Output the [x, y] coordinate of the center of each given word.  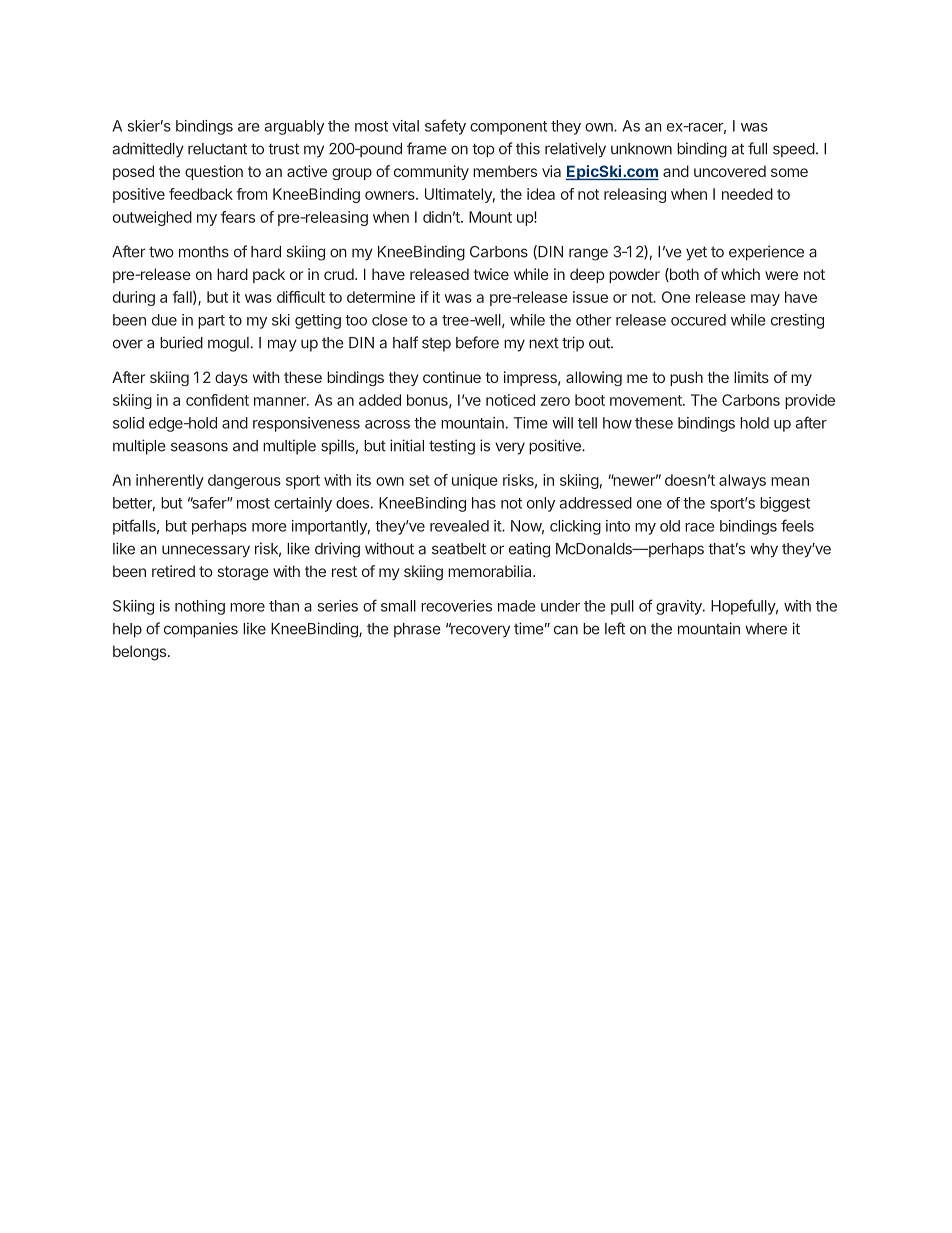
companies [201, 630]
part [211, 322]
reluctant [217, 149]
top [483, 150]
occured [698, 320]
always [742, 481]
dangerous [244, 481]
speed [794, 150]
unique [475, 481]
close [389, 320]
